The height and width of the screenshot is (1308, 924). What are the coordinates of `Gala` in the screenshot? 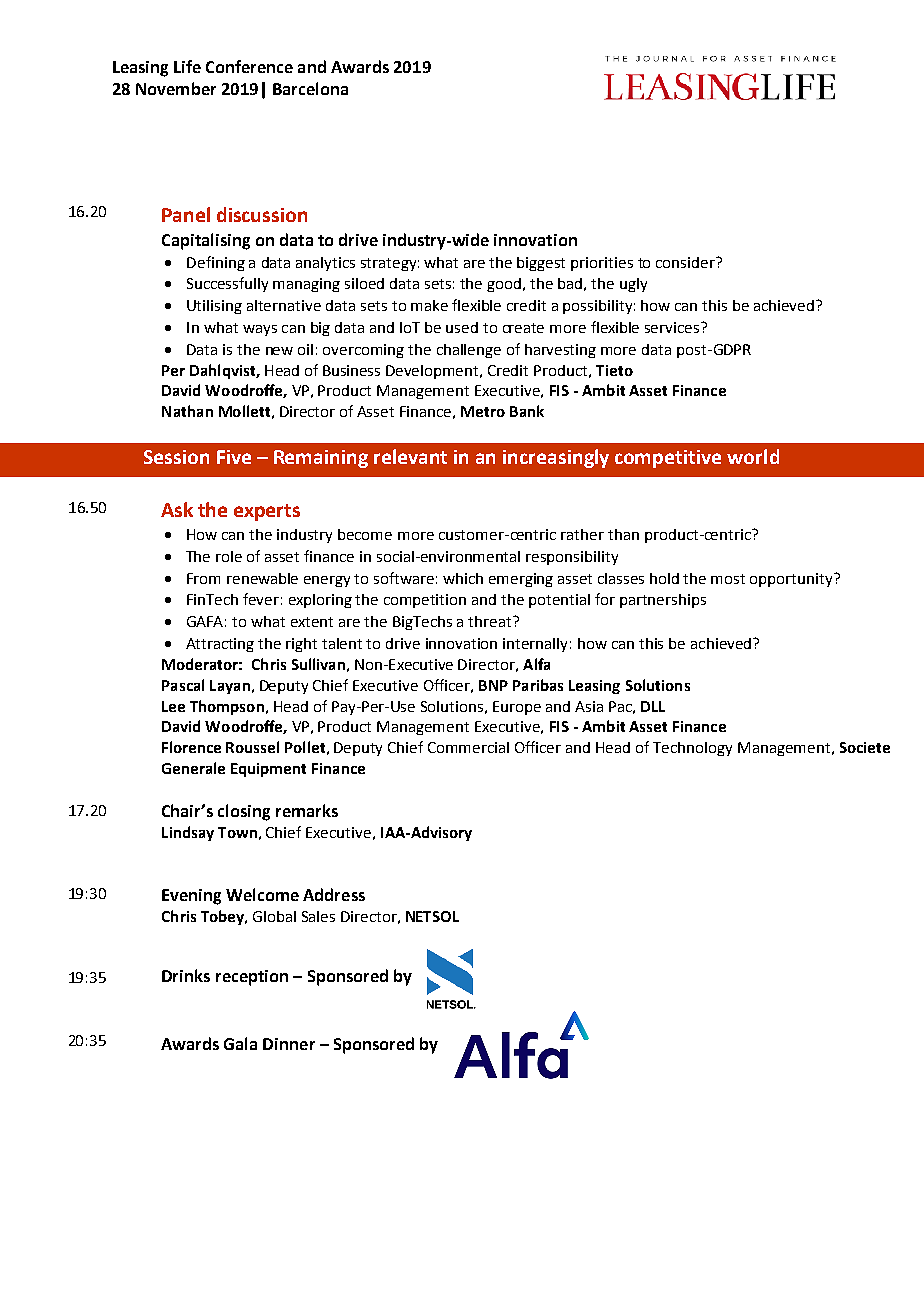 It's located at (240, 1043).
